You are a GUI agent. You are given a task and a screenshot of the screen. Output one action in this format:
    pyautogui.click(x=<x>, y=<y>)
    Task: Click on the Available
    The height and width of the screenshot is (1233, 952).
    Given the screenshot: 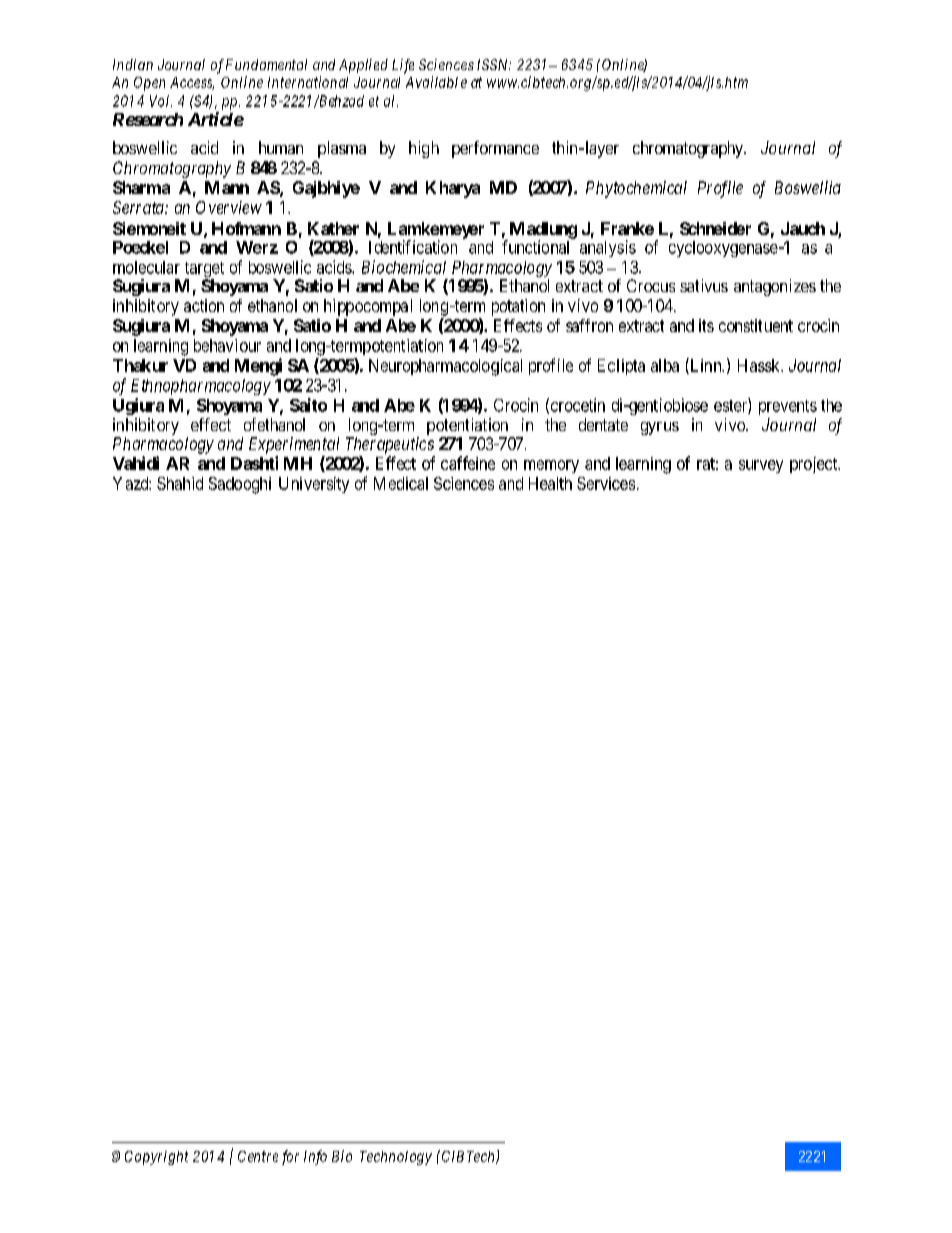 What is the action you would take?
    pyautogui.click(x=436, y=82)
